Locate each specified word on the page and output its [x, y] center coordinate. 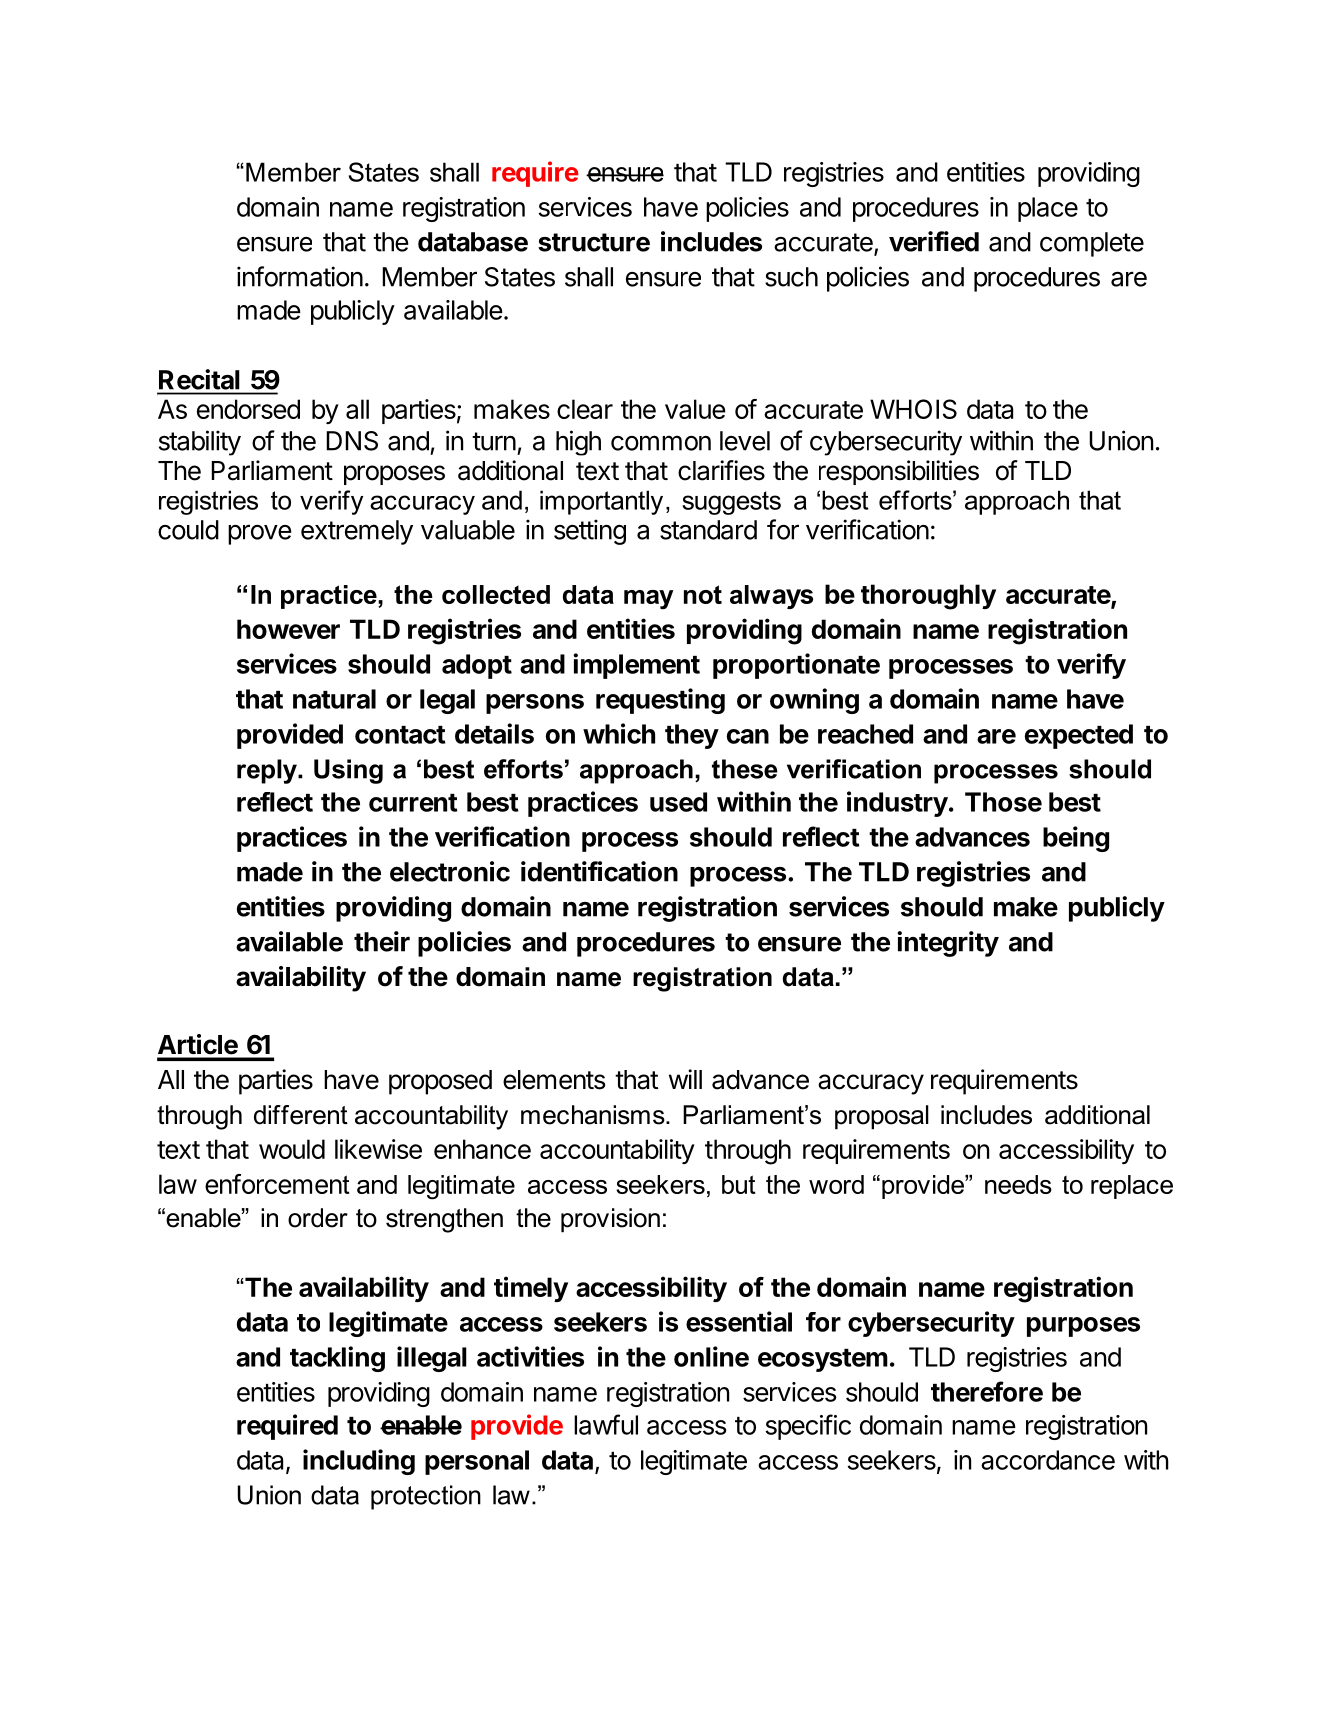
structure [594, 242]
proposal [882, 1117]
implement [636, 666]
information [300, 276]
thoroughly [928, 597]
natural [334, 699]
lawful [606, 1424]
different [301, 1115]
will [685, 1079]
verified [934, 241]
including [359, 1462]
